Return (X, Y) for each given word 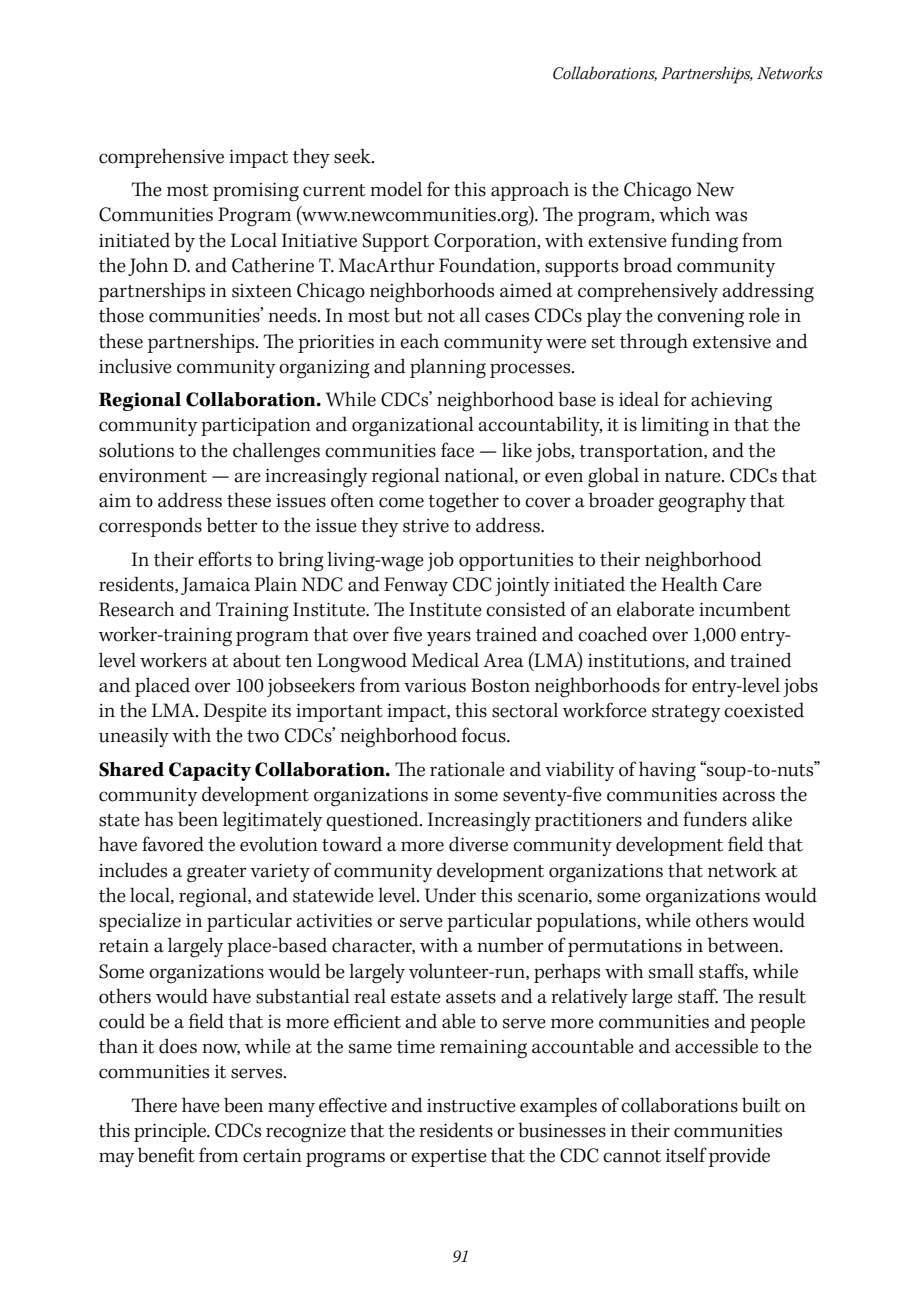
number (510, 945)
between (744, 945)
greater (217, 874)
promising (256, 192)
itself (686, 1155)
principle (171, 1132)
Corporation (486, 242)
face (457, 450)
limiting (675, 427)
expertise (449, 1158)
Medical (445, 660)
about (257, 660)
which (684, 214)
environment (153, 476)
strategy (686, 714)
